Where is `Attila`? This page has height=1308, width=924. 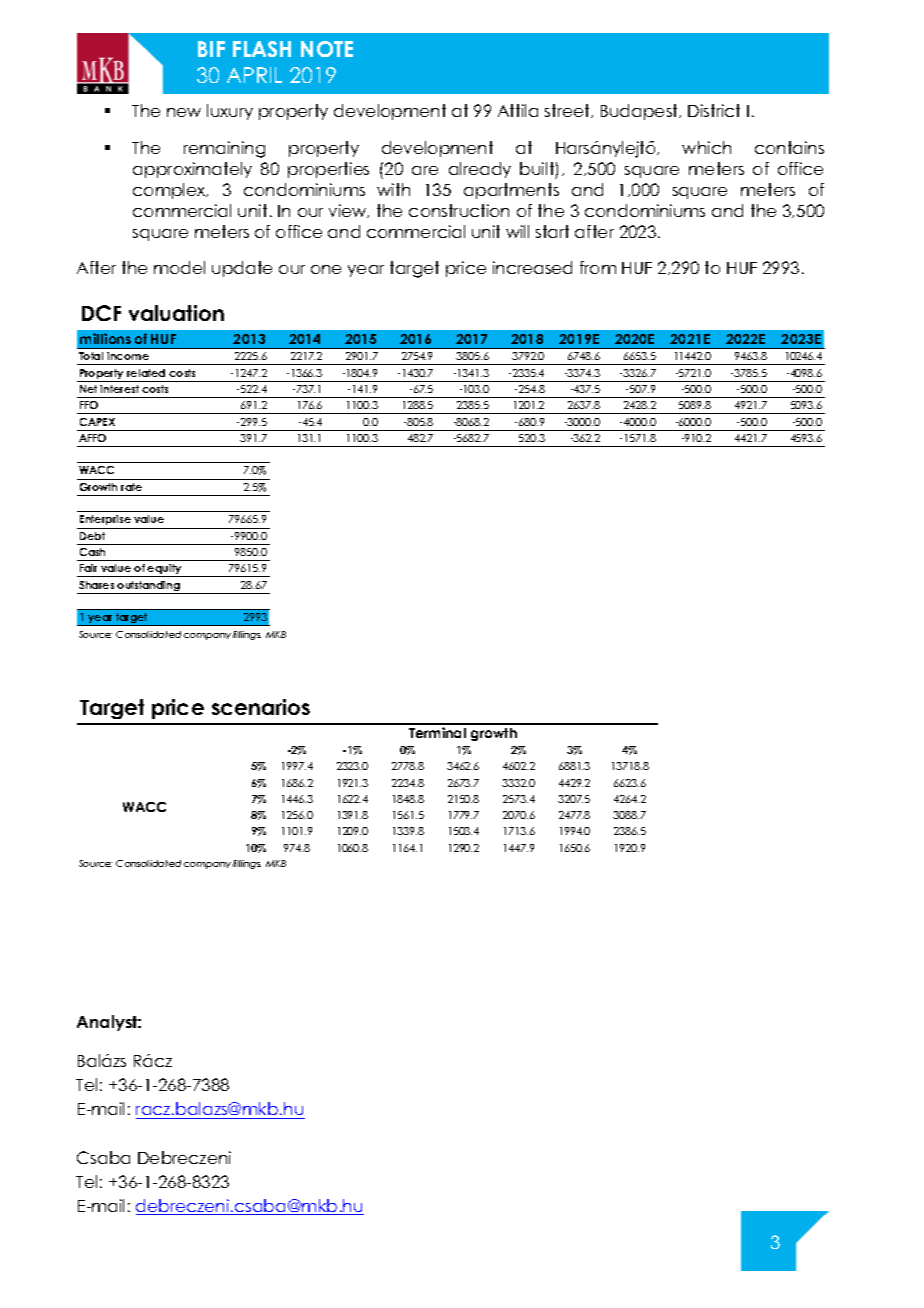
Attila is located at coordinates (518, 110).
